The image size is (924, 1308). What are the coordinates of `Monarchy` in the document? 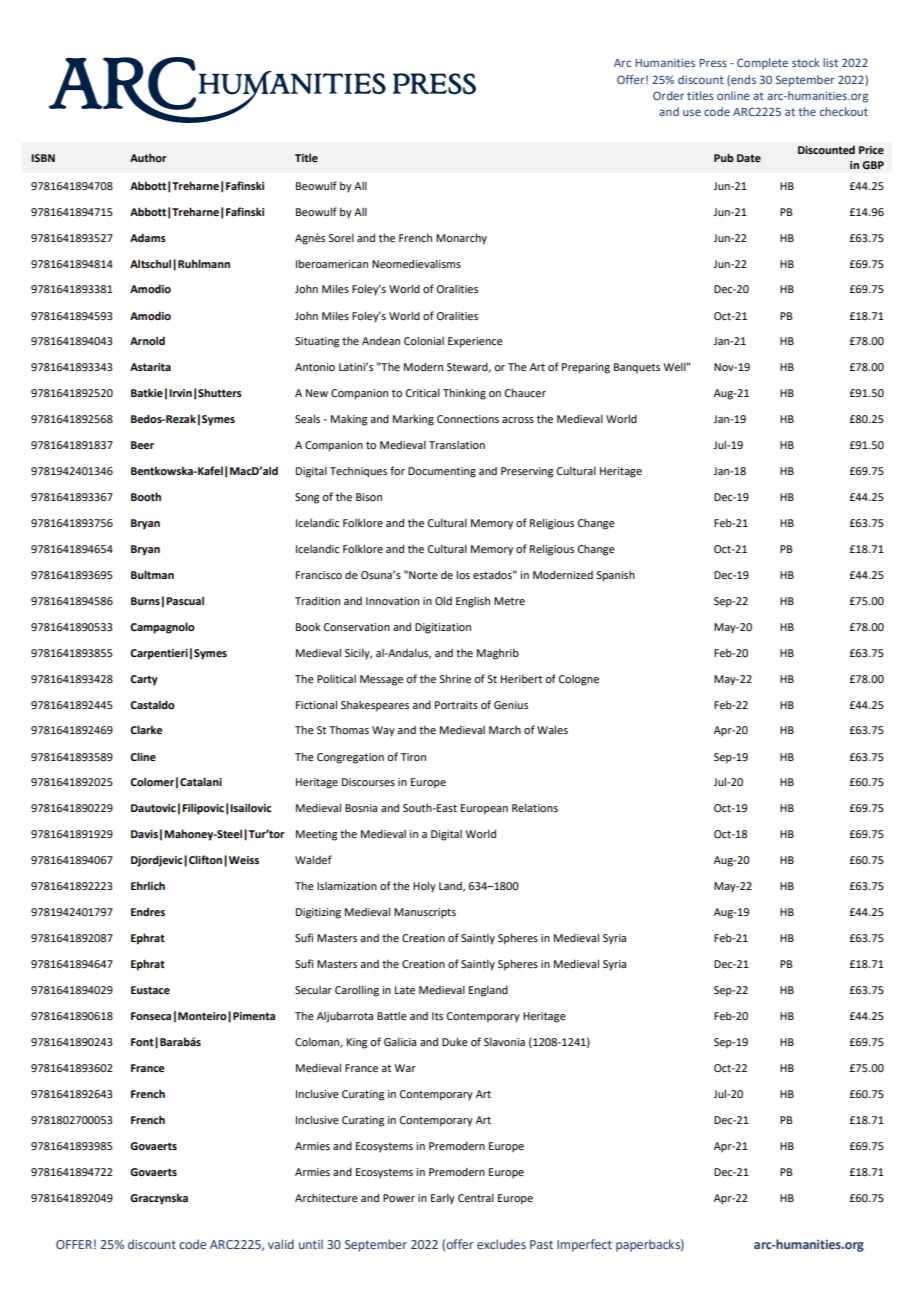 It's located at (461, 239).
